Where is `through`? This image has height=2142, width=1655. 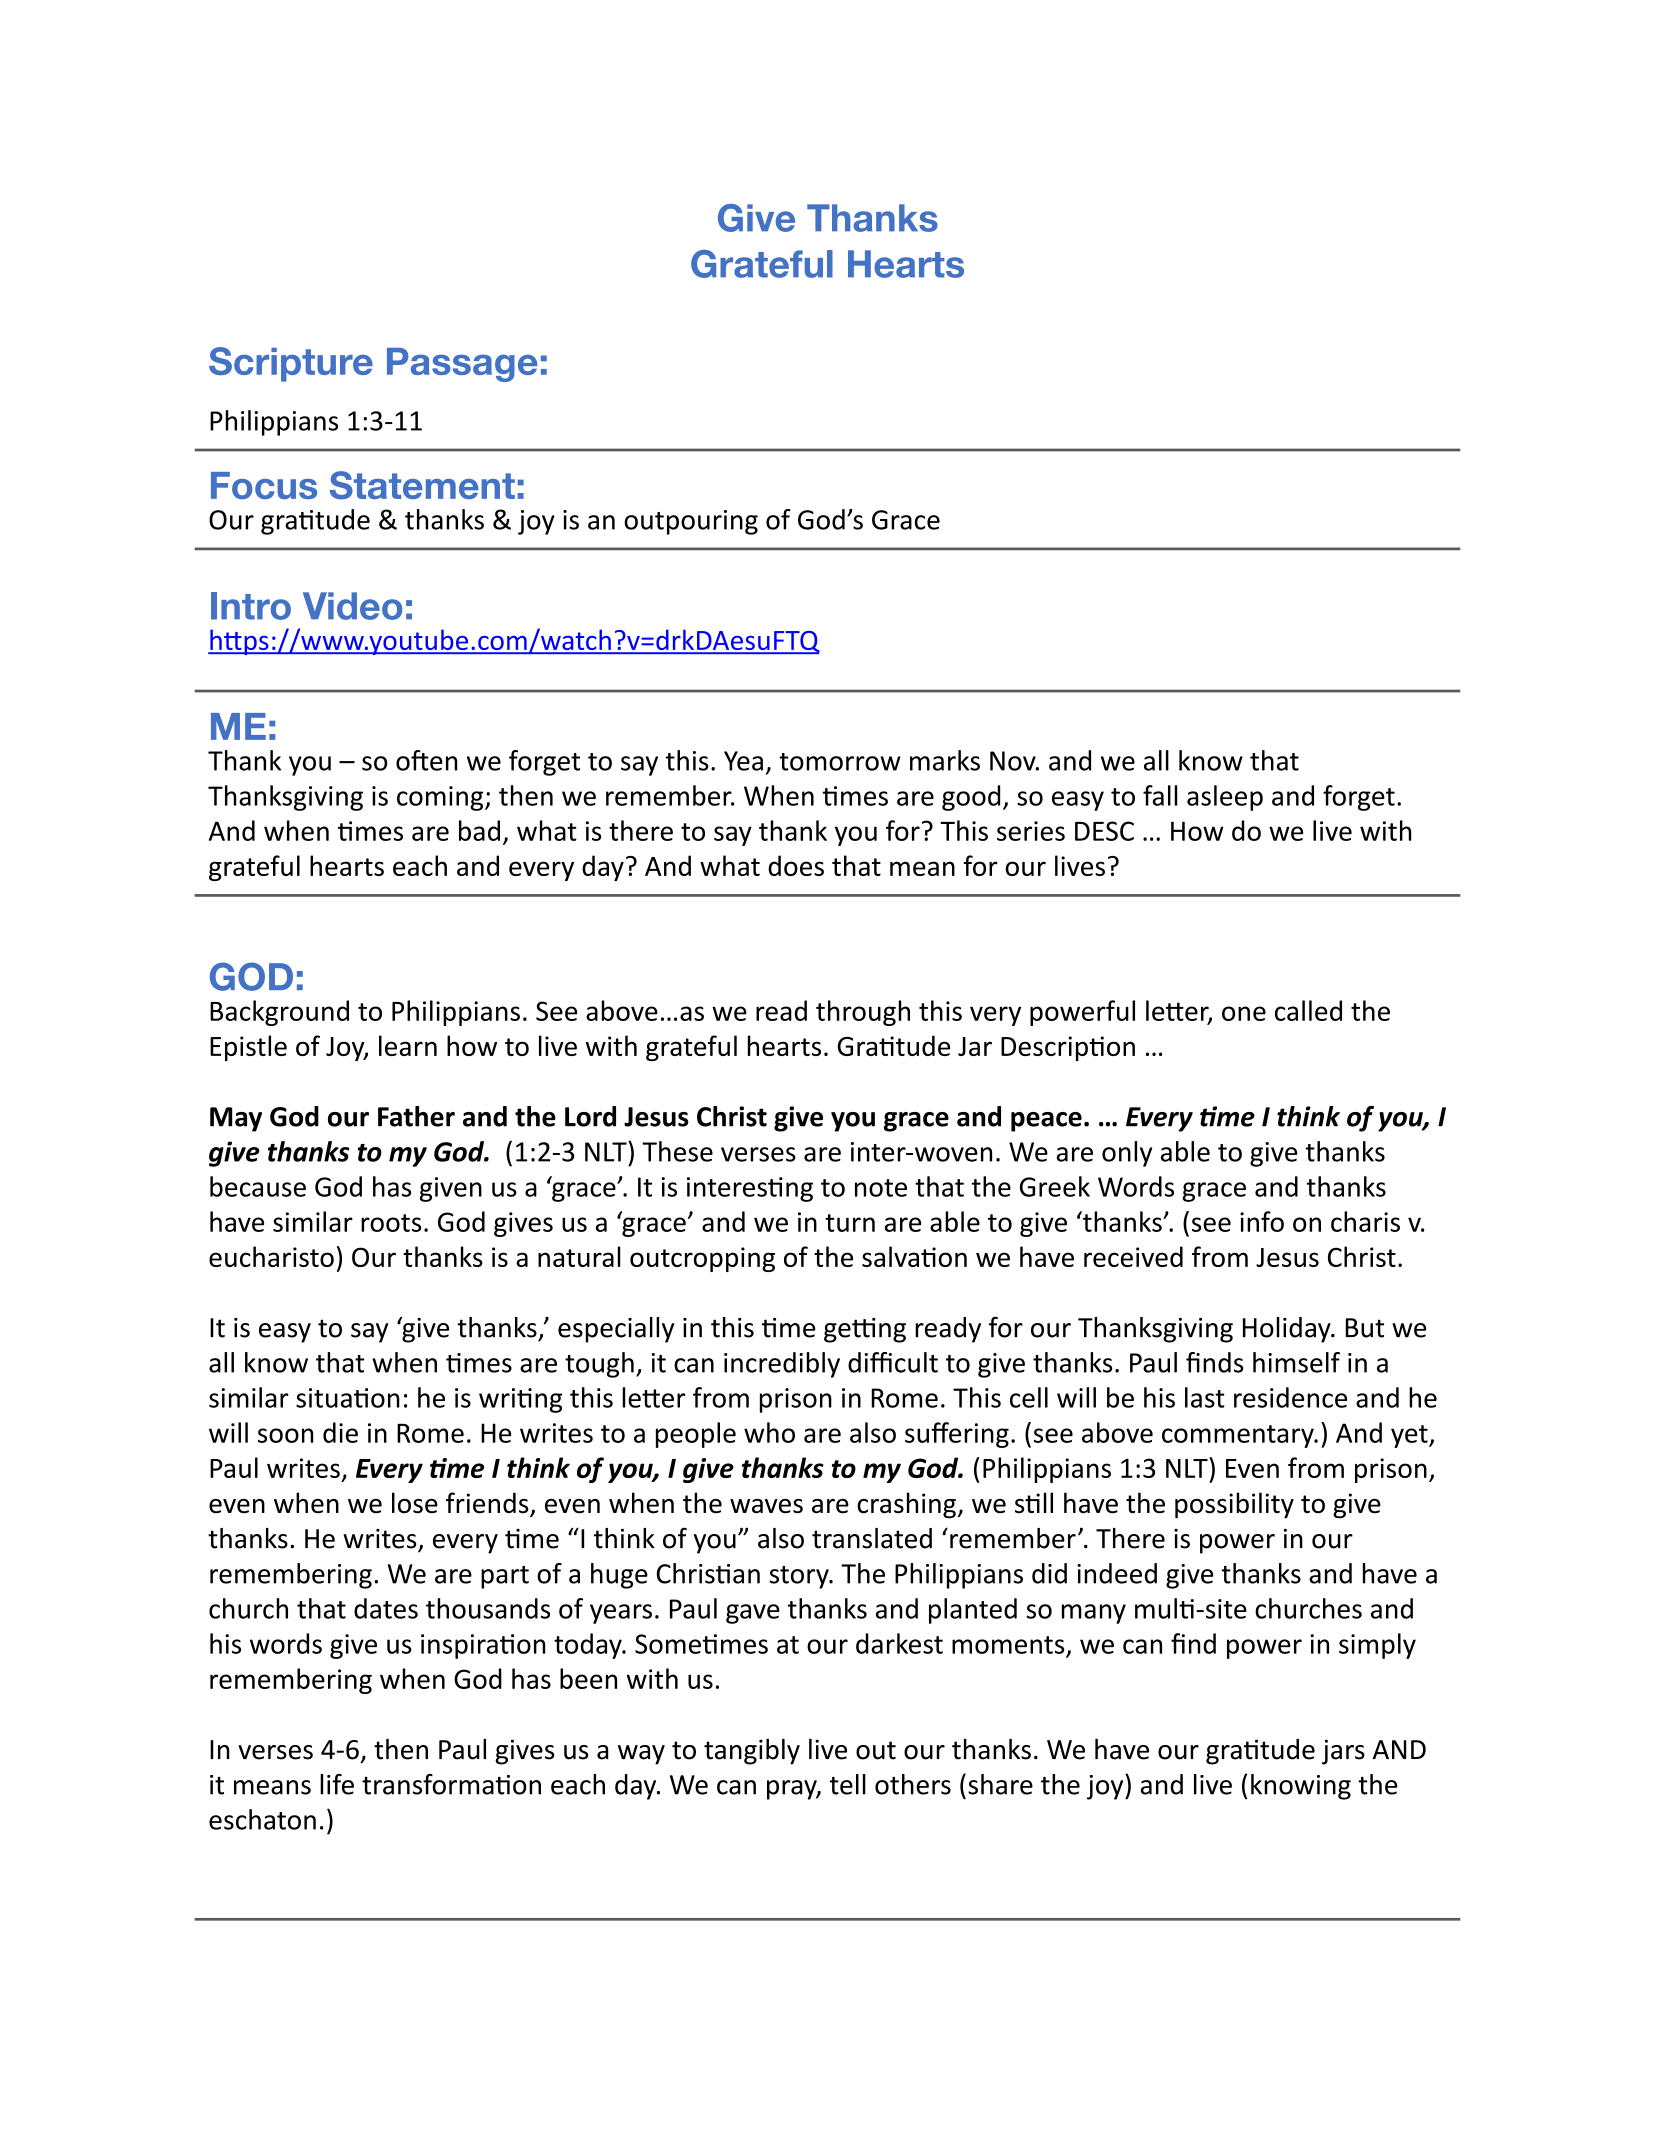
through is located at coordinates (863, 1013).
